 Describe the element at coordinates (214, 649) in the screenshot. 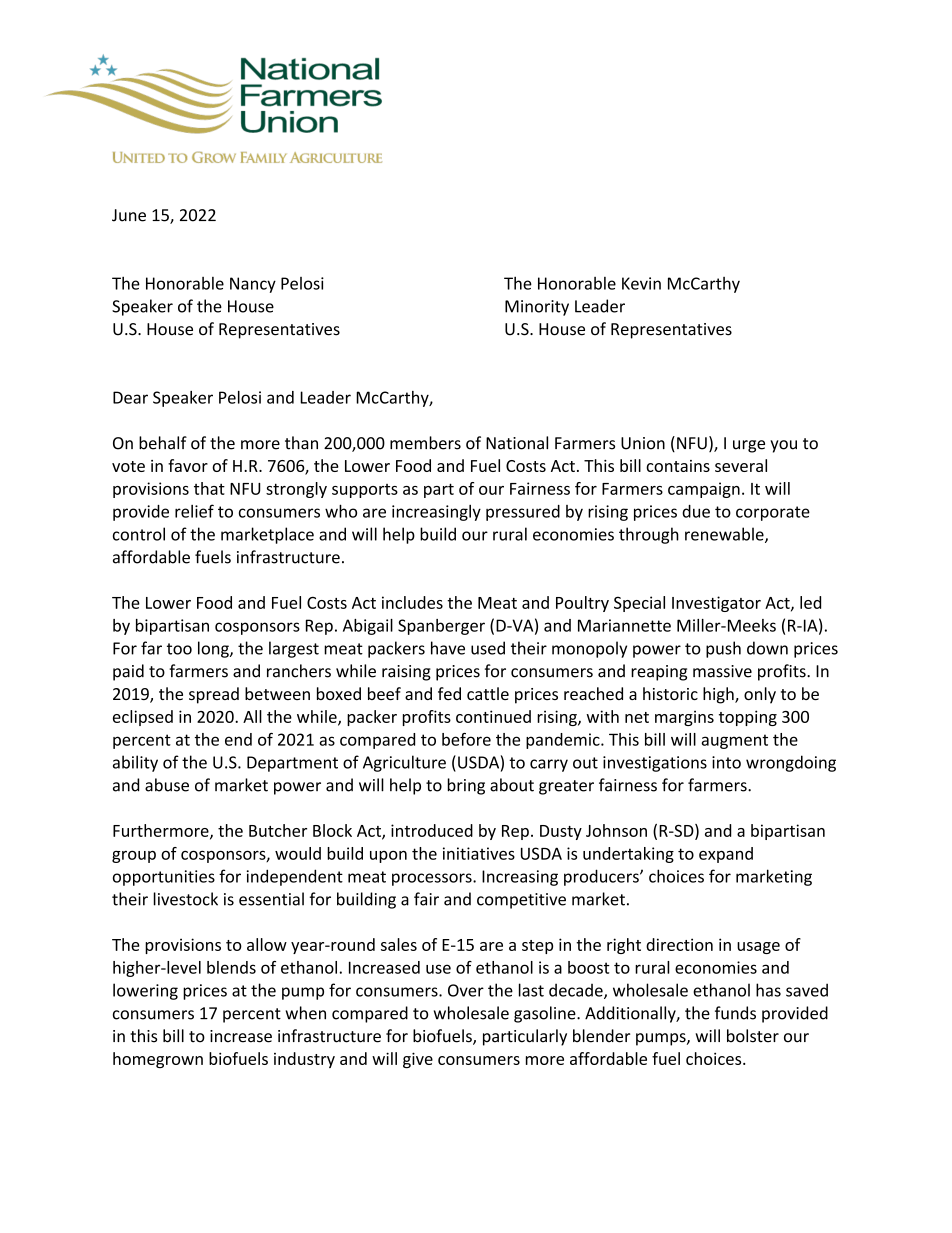

I see `long` at that location.
